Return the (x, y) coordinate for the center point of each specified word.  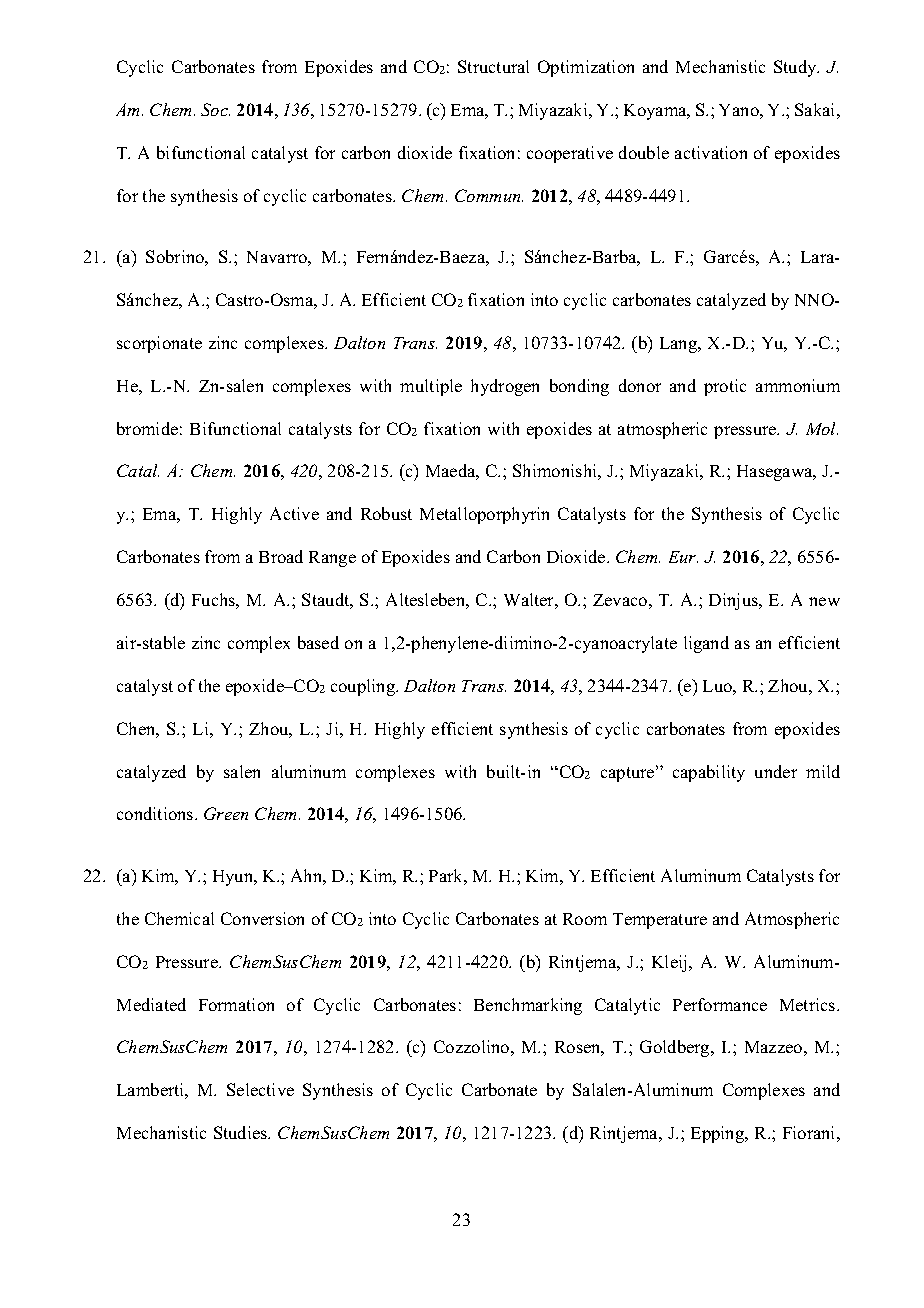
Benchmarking (528, 1006)
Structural (493, 66)
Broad (281, 556)
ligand (706, 644)
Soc (215, 109)
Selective (260, 1089)
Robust (386, 513)
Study (796, 68)
